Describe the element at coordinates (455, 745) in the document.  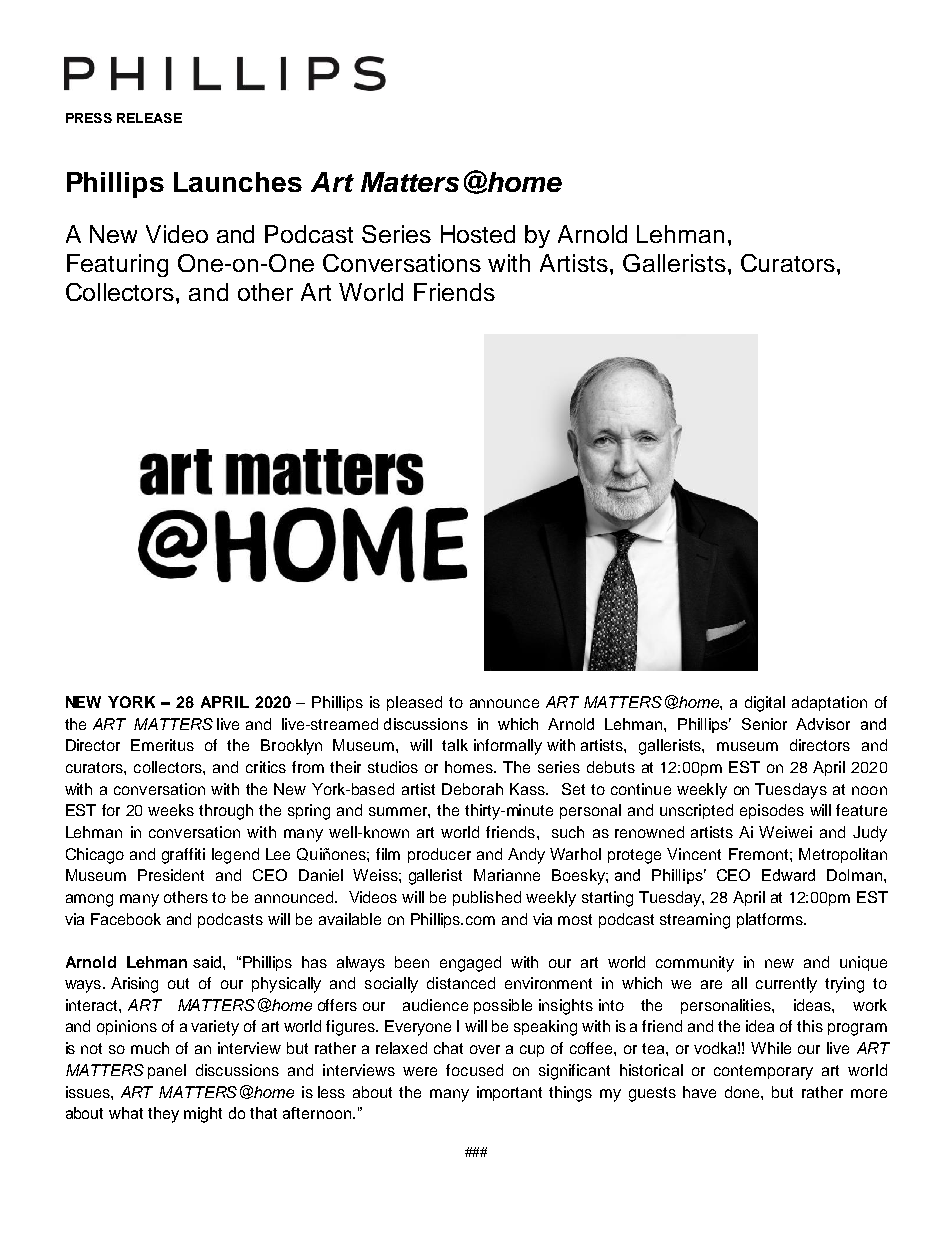
I see `talk` at that location.
